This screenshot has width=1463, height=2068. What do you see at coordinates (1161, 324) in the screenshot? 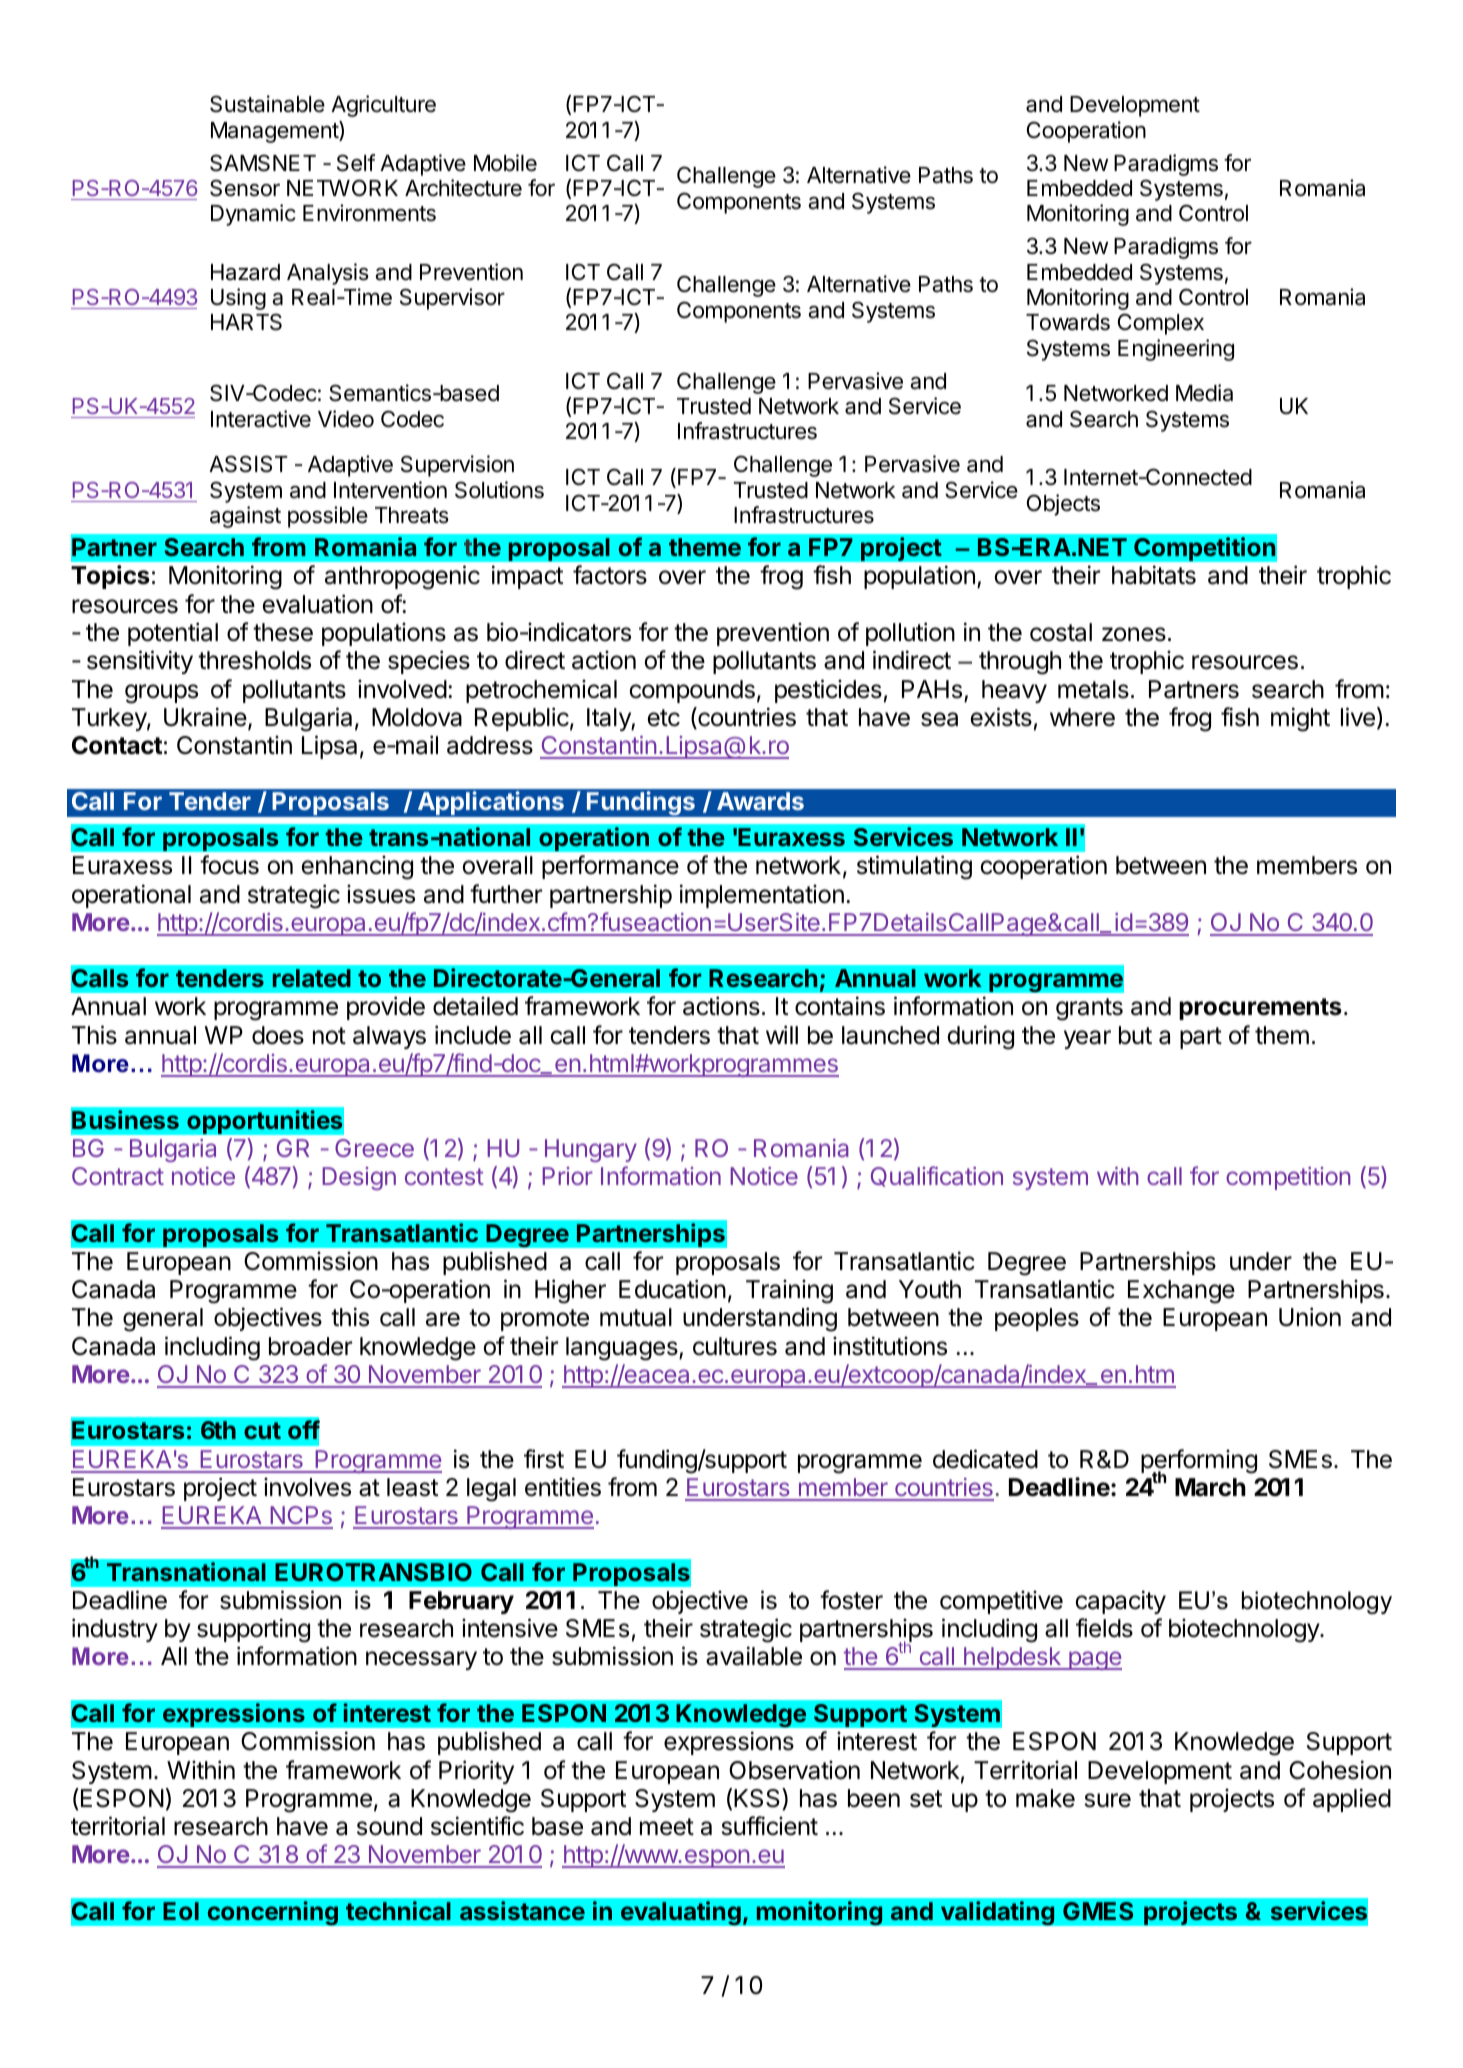
I see `Complex` at bounding box center [1161, 324].
